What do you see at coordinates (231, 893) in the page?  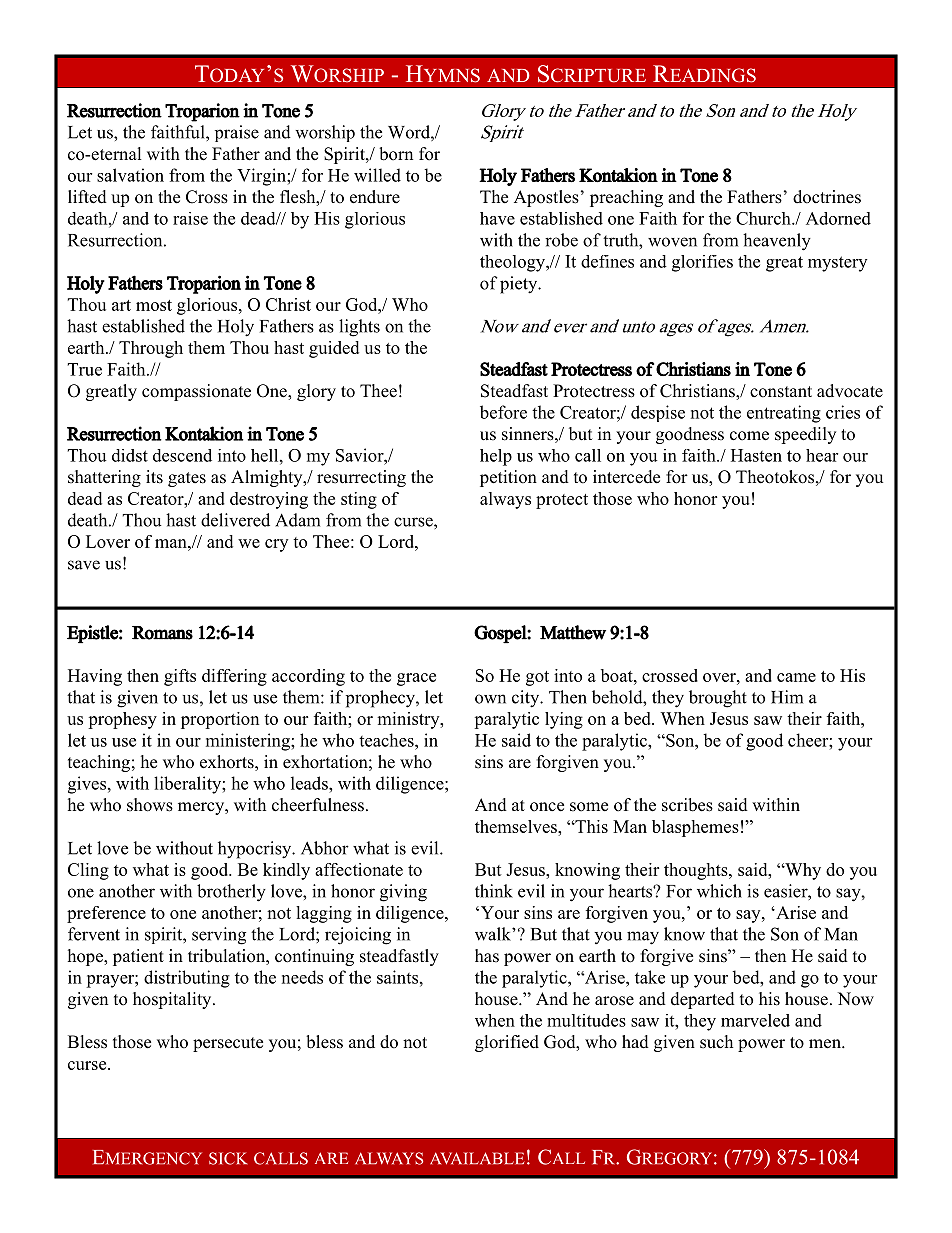 I see `brotherly` at bounding box center [231, 893].
